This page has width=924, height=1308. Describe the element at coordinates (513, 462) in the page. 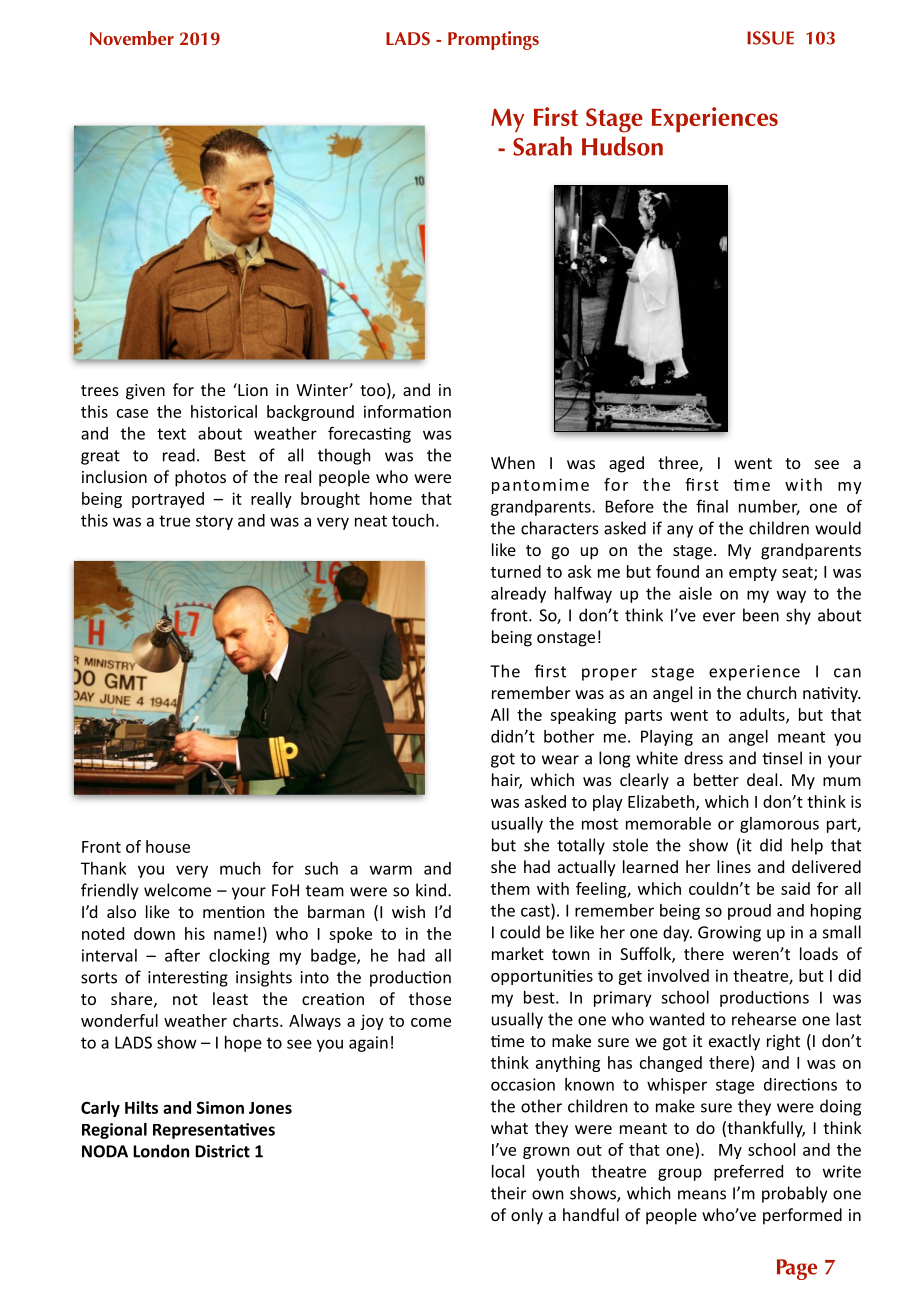

I see `When` at that location.
